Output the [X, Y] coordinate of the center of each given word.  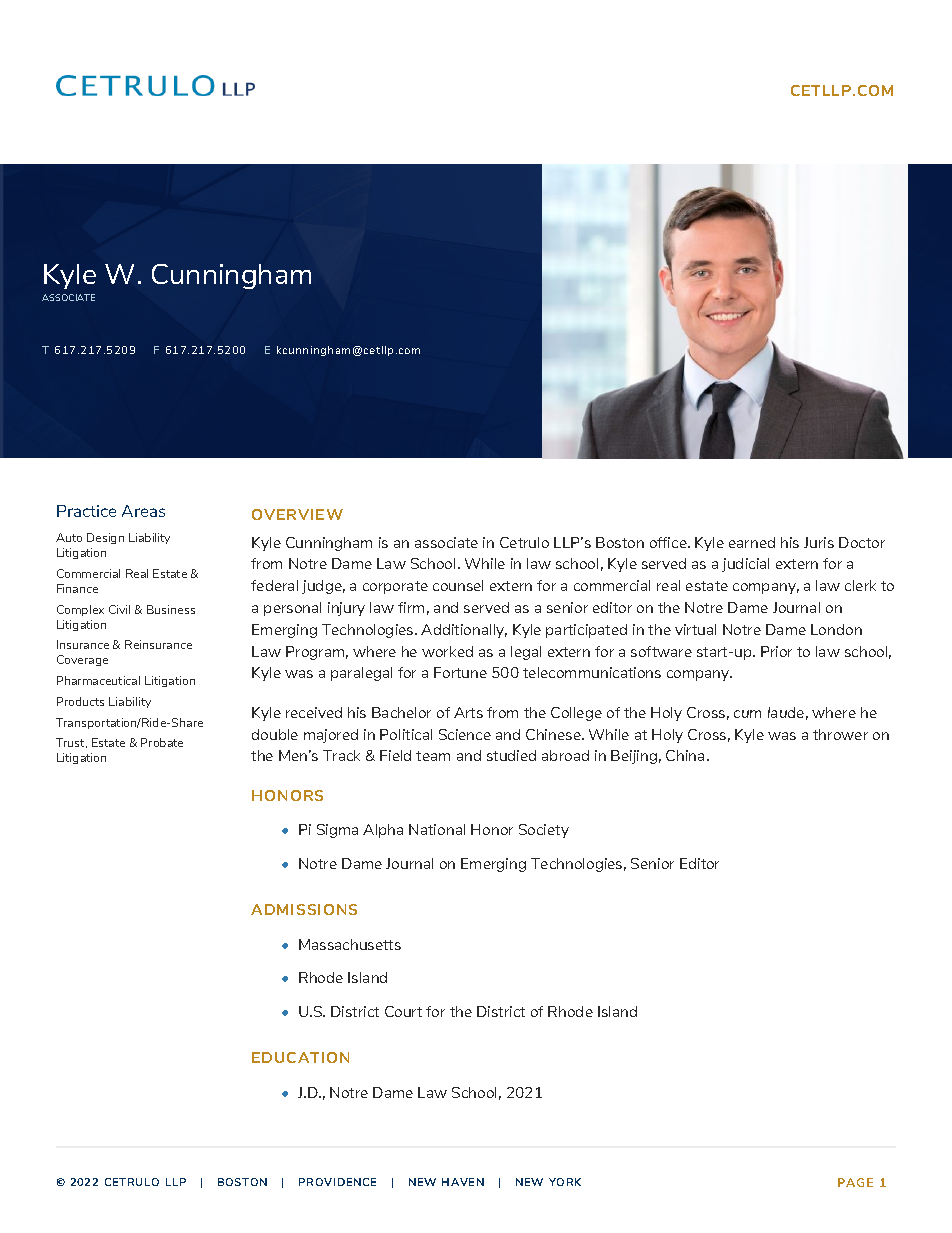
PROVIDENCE [337, 1182]
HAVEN [463, 1182]
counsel [458, 585]
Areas [143, 511]
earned [752, 542]
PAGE [855, 1182]
